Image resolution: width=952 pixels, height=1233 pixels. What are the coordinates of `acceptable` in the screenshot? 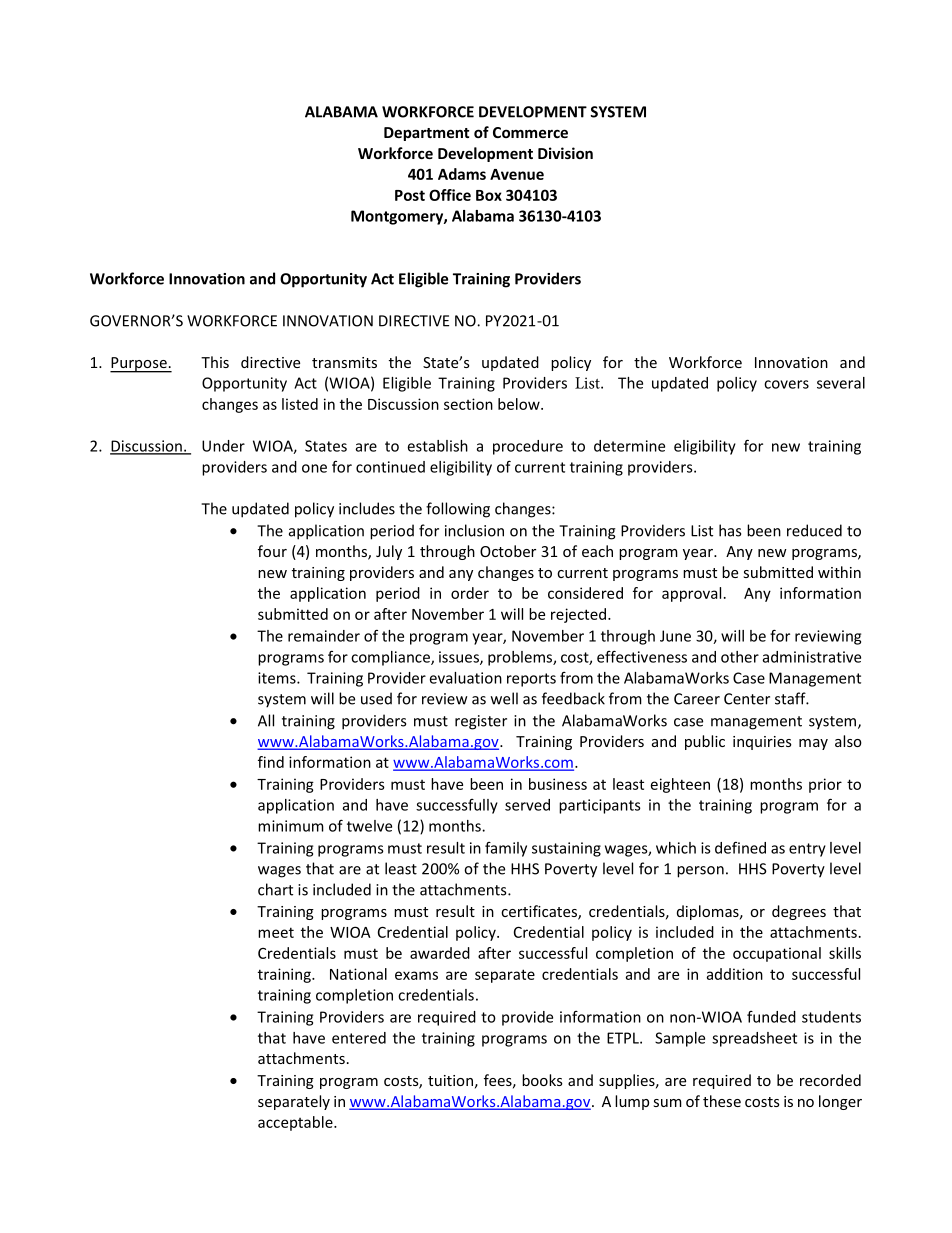 It's located at (296, 1123).
